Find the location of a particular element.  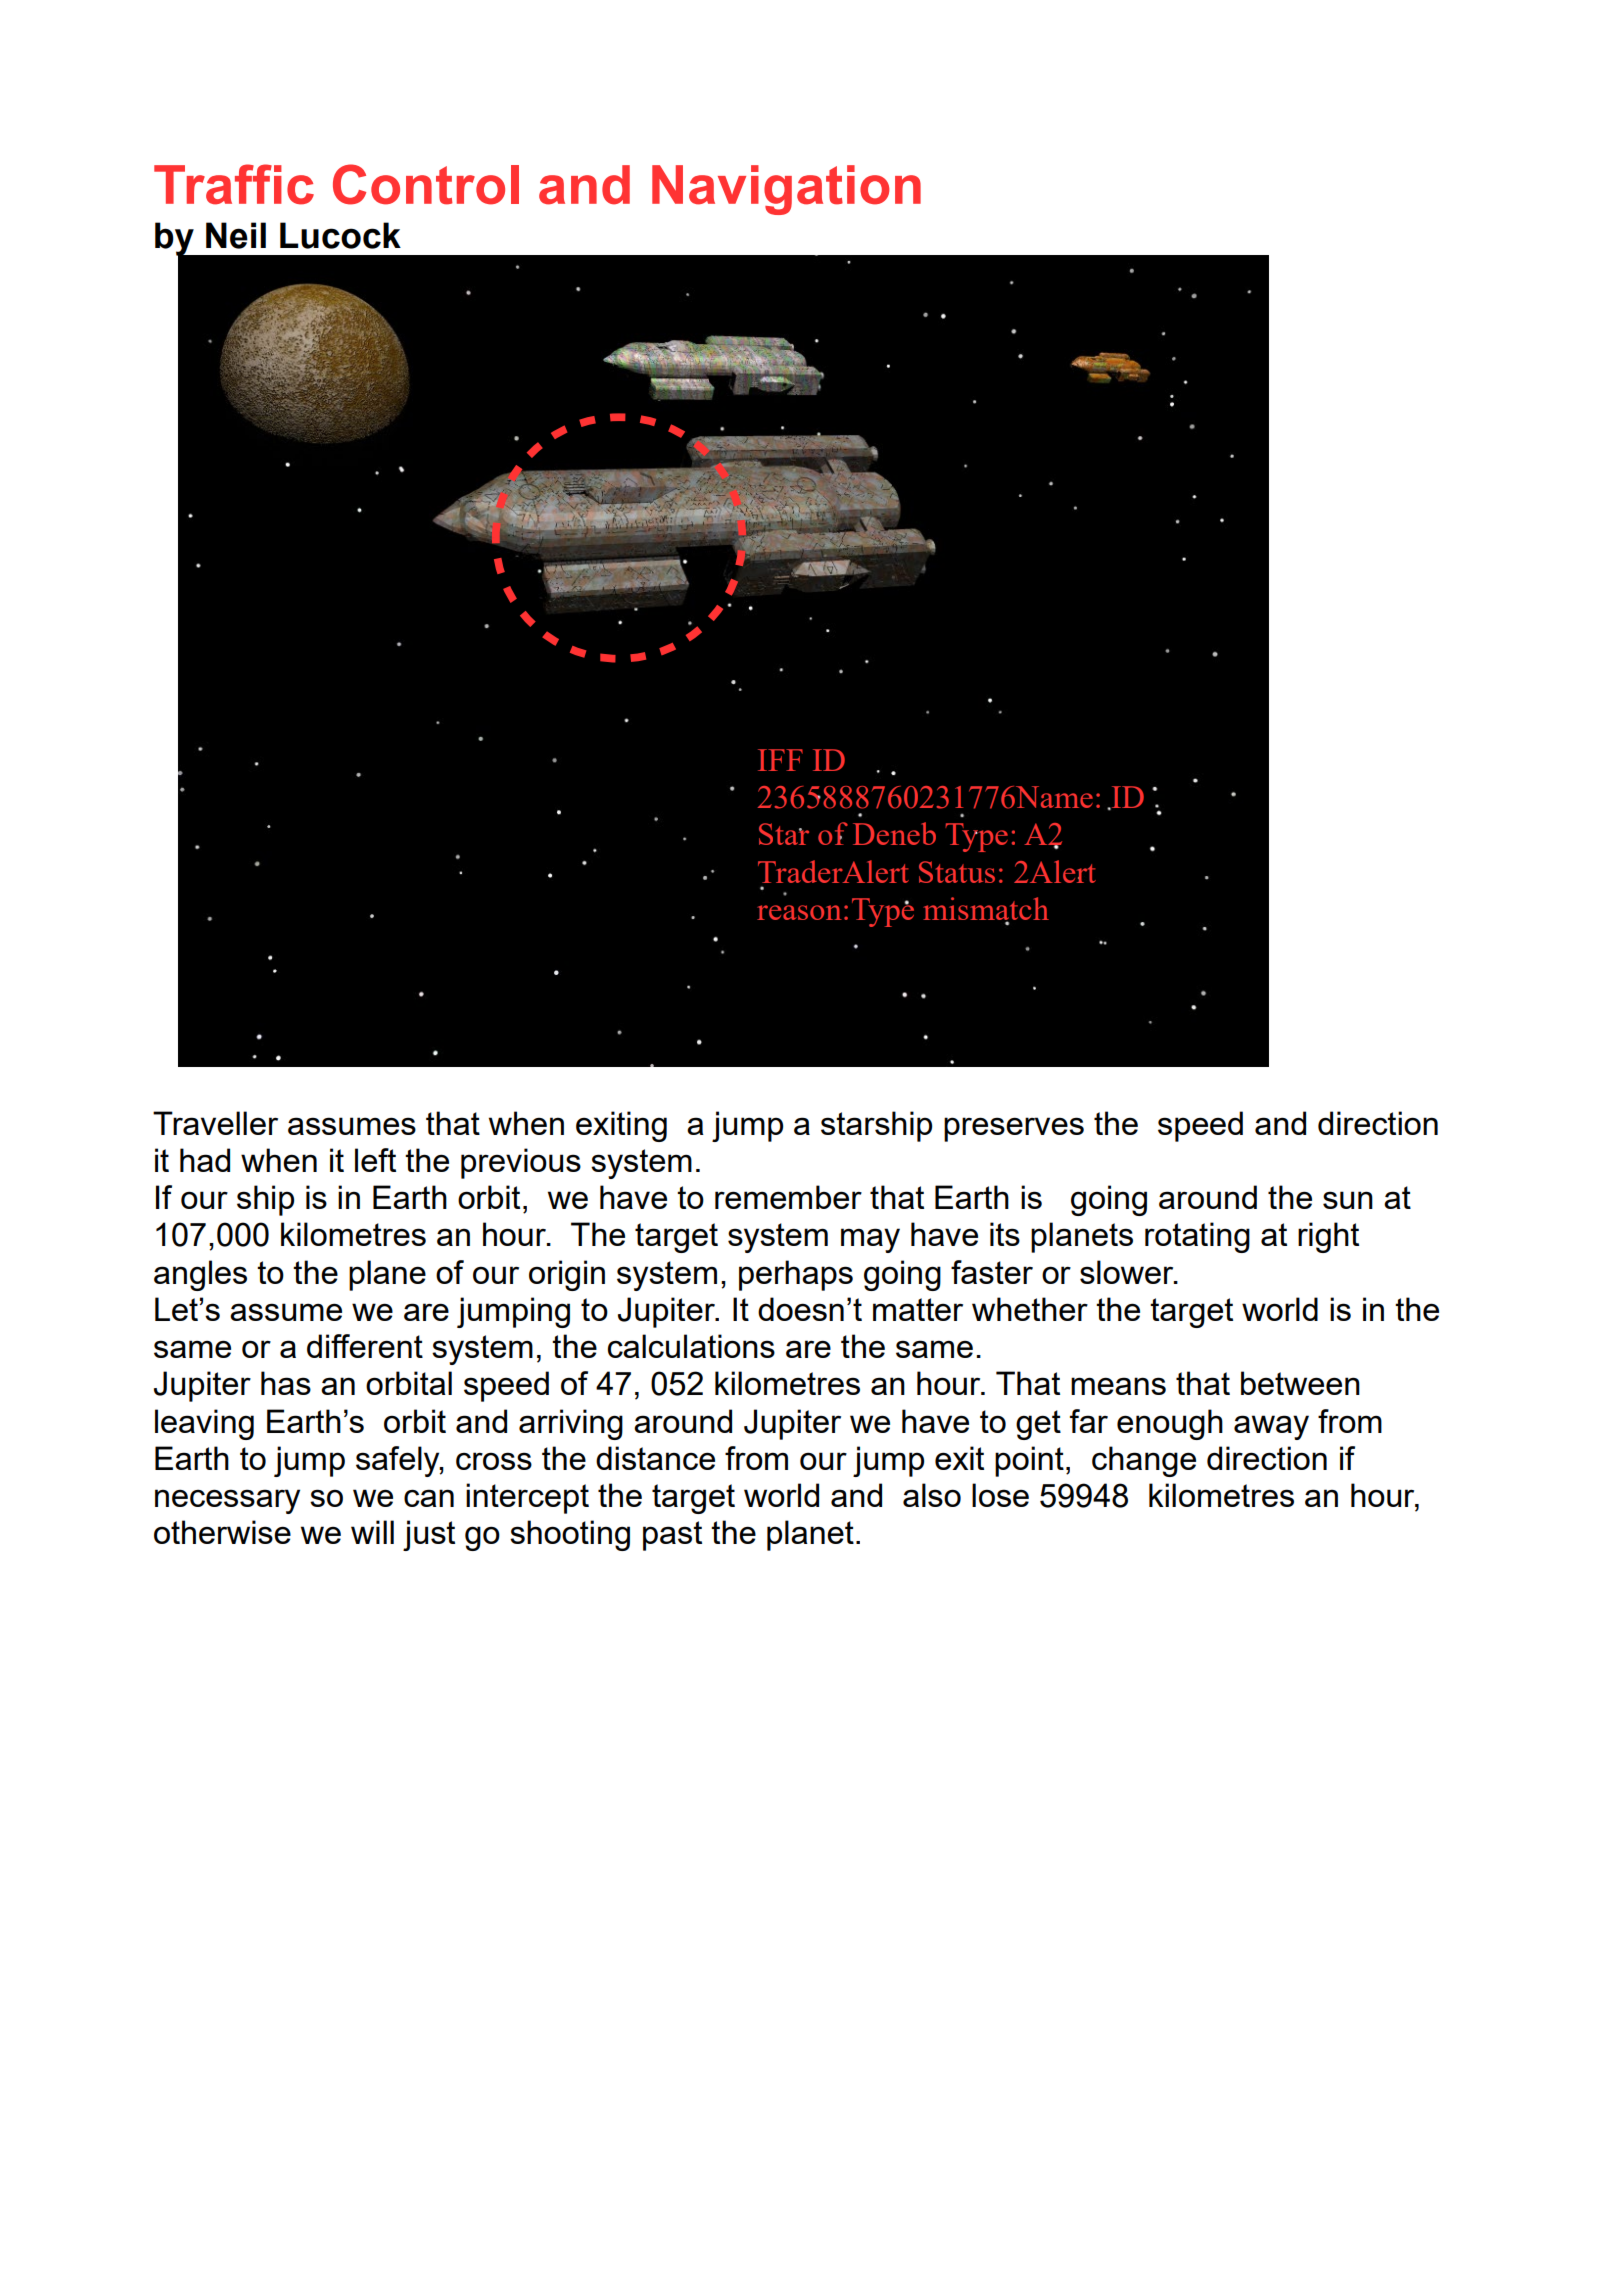

remember is located at coordinates (788, 1197).
